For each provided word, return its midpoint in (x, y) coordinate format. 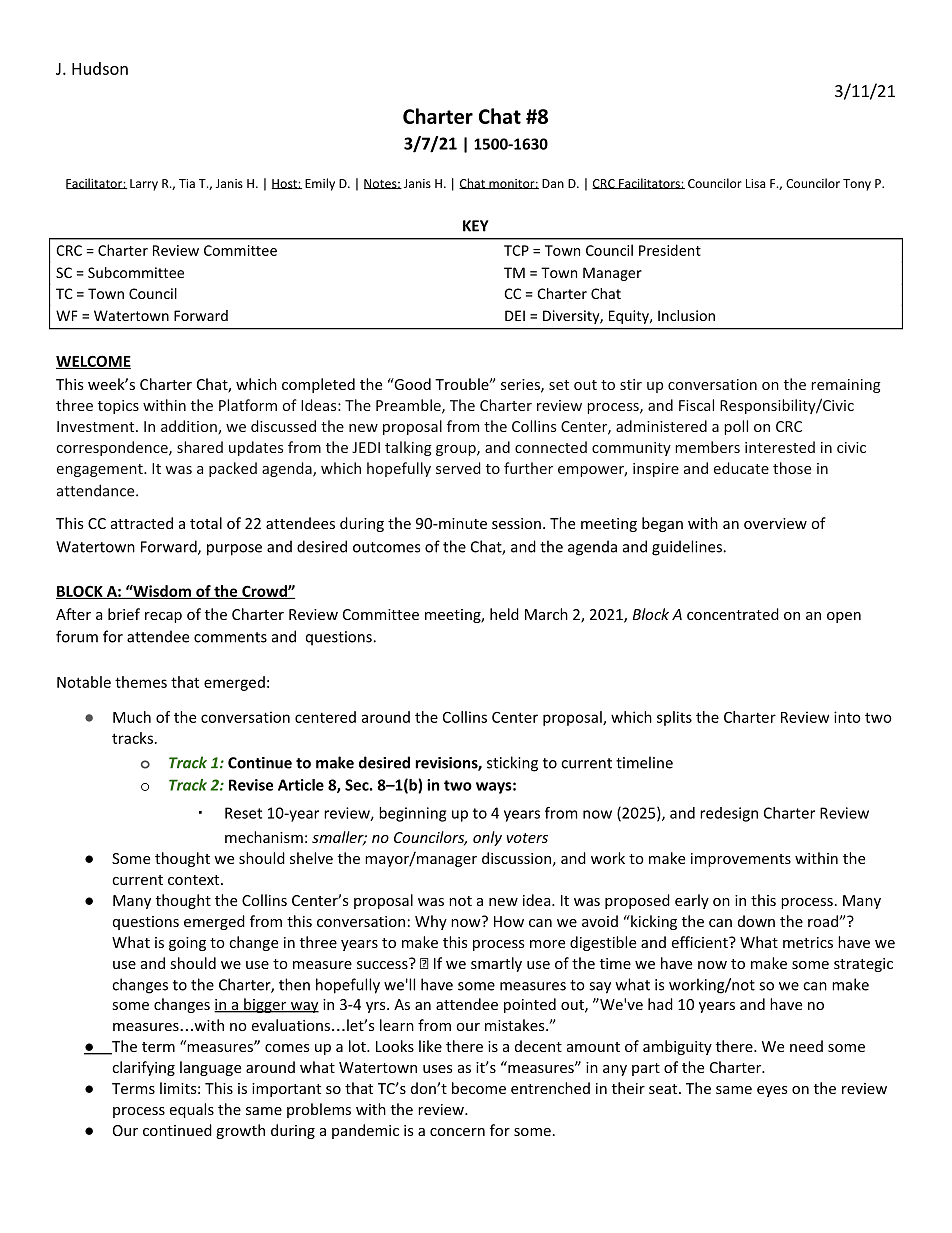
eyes (772, 1091)
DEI (515, 315)
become (479, 1088)
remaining (846, 386)
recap (163, 617)
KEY (476, 226)
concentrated (733, 614)
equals (192, 1110)
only (487, 838)
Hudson (100, 68)
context (195, 880)
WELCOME (93, 362)
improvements (741, 860)
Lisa (755, 183)
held (504, 614)
